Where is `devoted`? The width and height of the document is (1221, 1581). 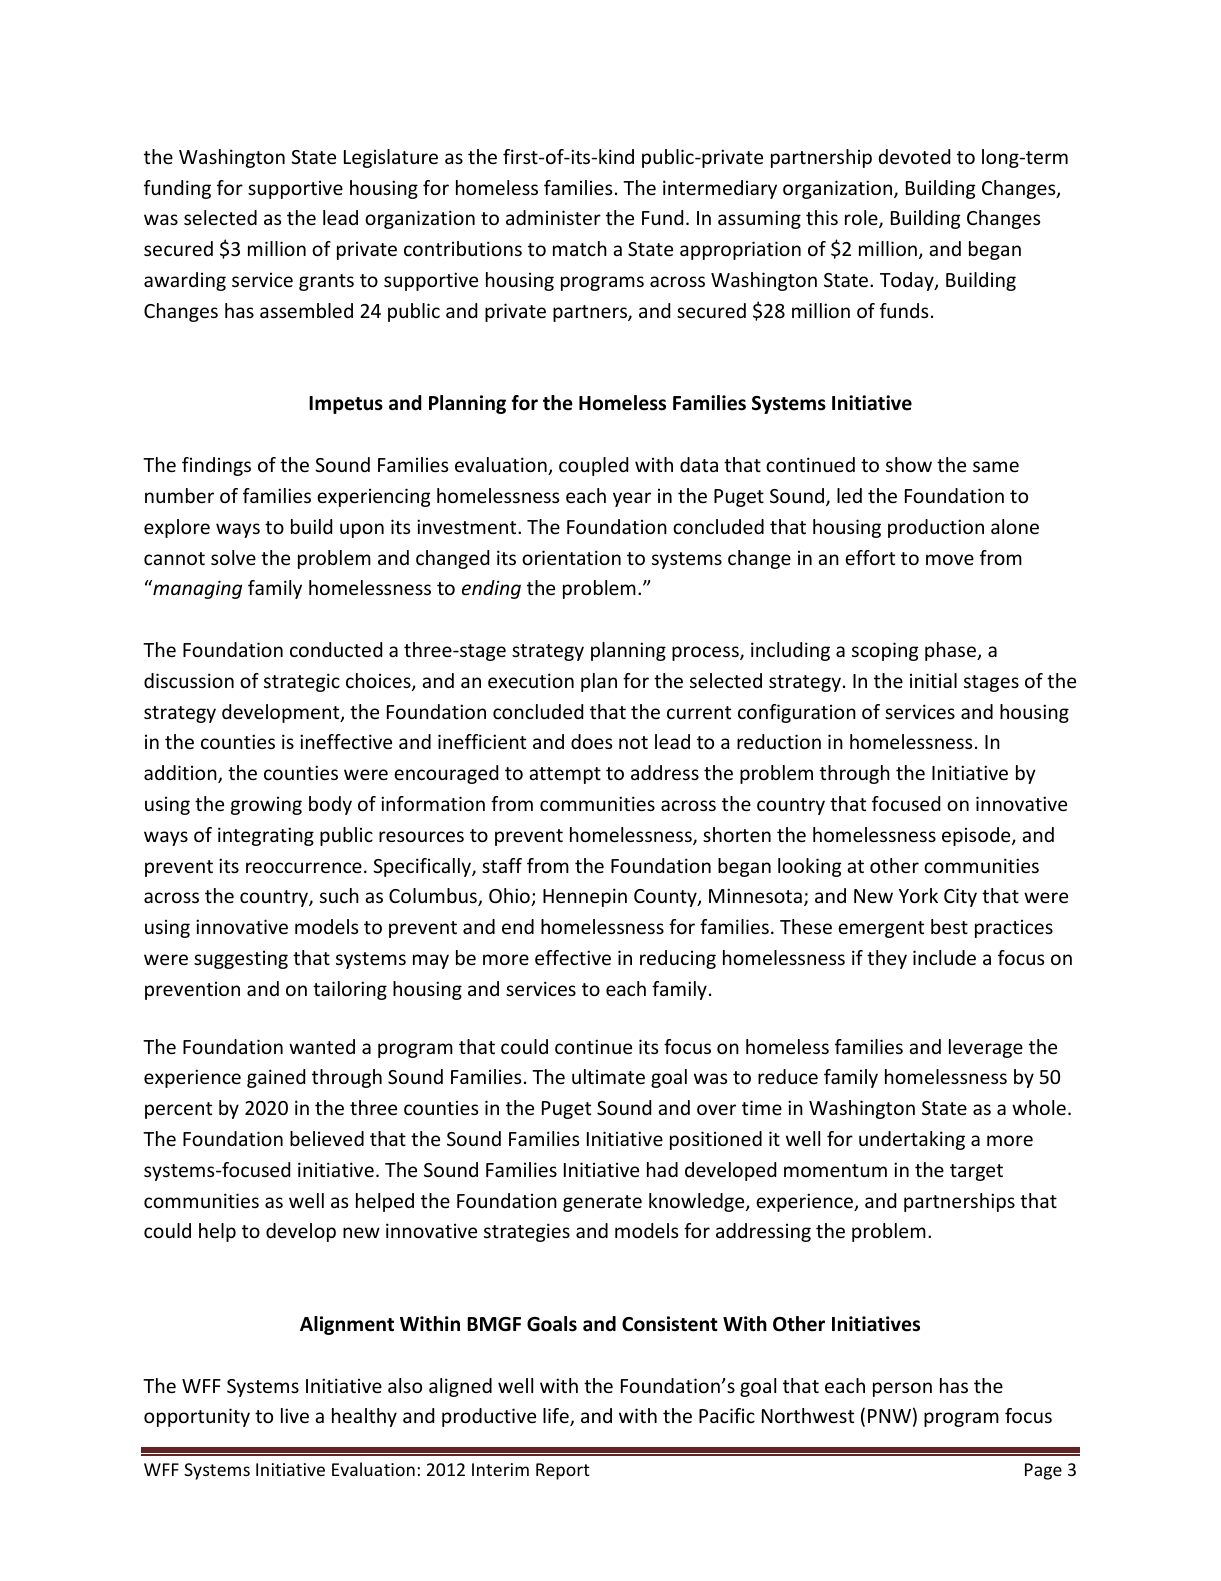
devoted is located at coordinates (914, 156).
